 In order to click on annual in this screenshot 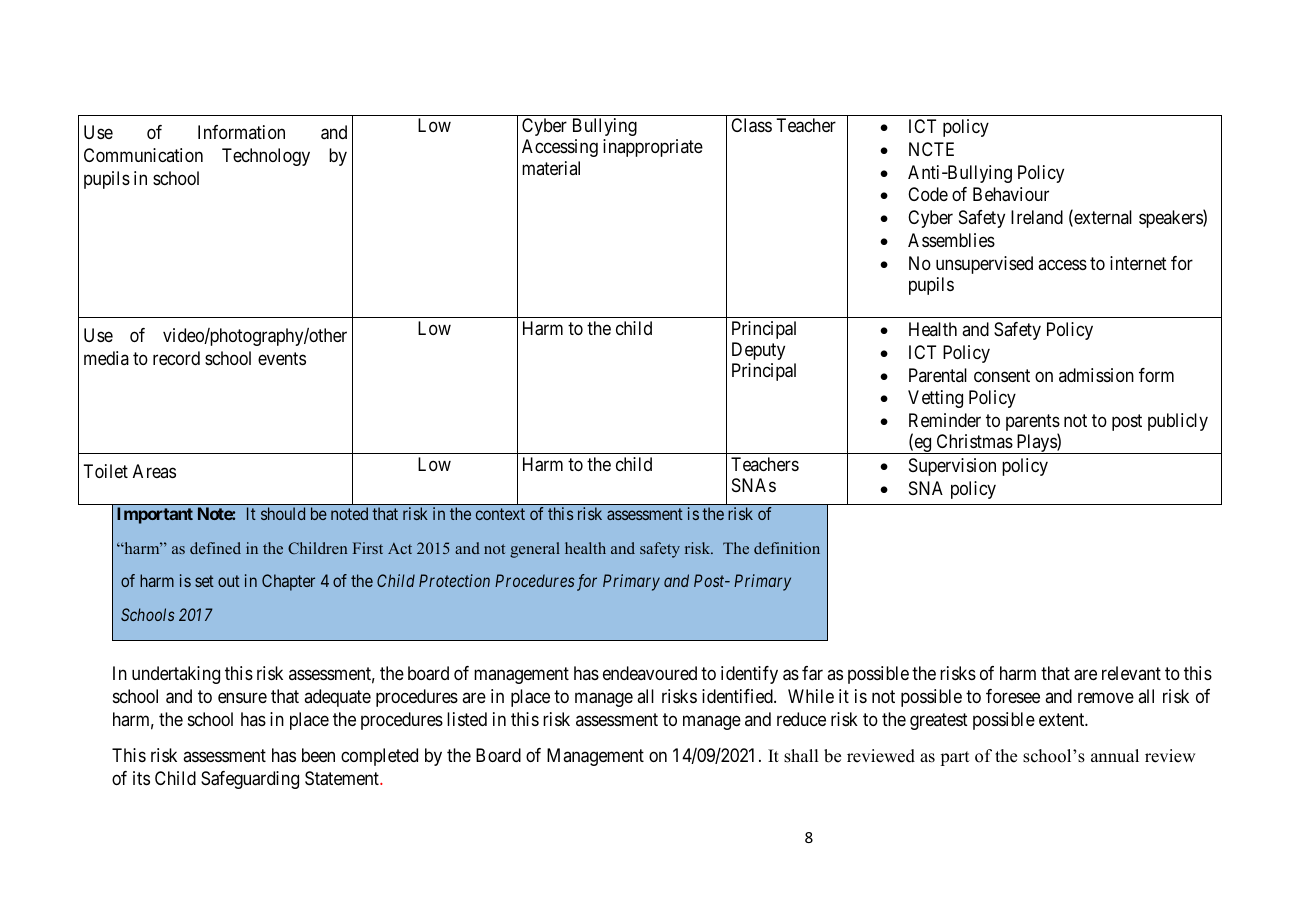, I will do `click(1115, 756)`.
